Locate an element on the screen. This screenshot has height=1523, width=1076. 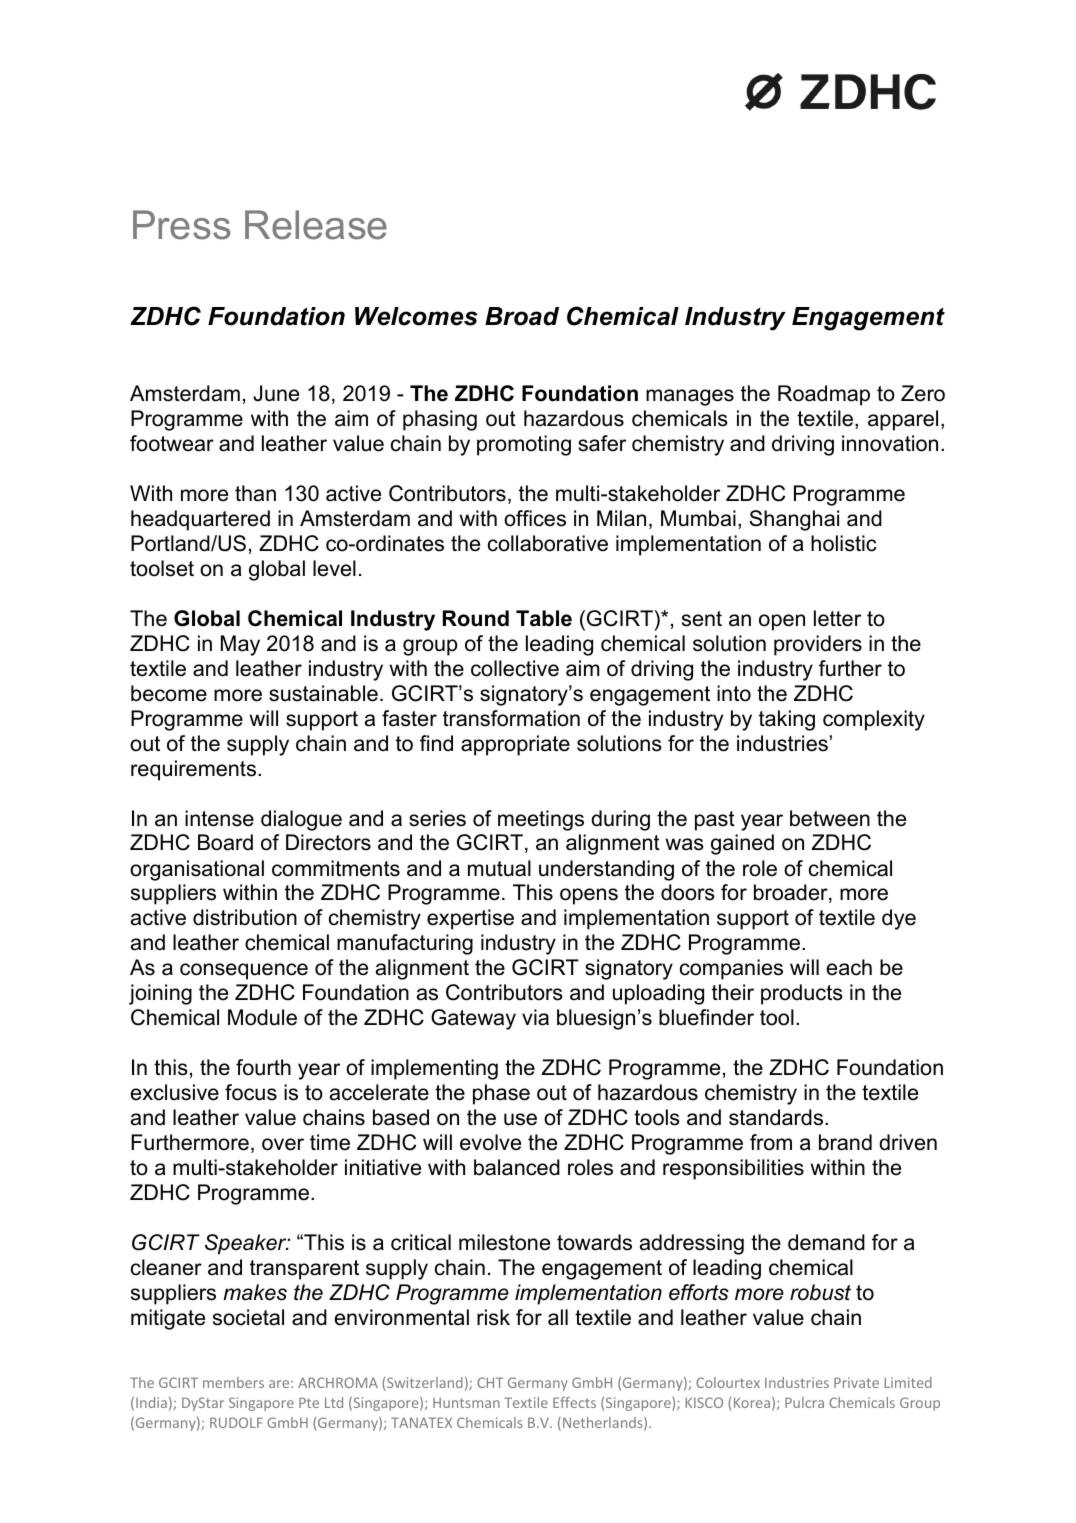
Press is located at coordinates (181, 225).
